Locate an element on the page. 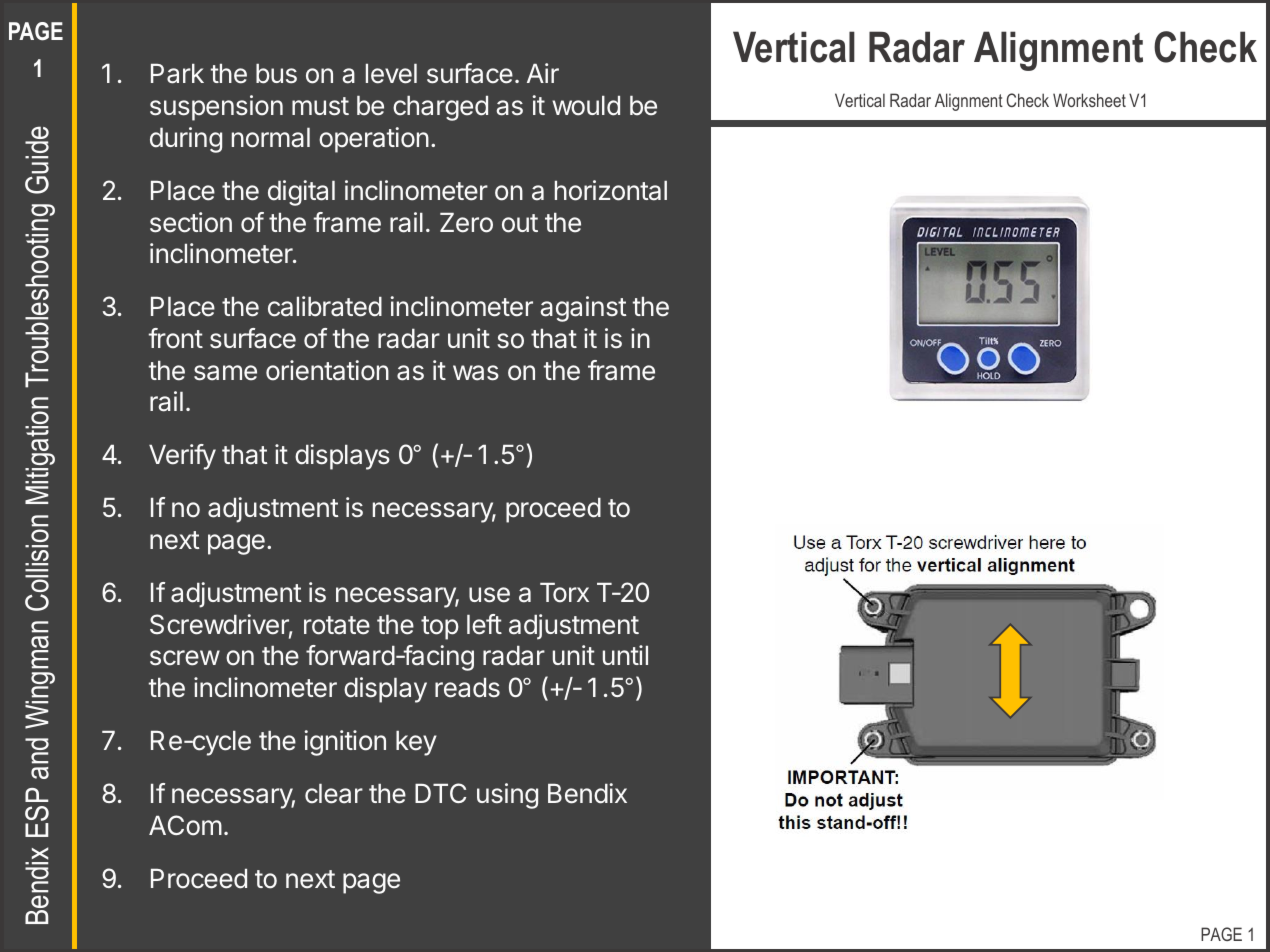 This image has width=1270, height=952. DTC is located at coordinates (440, 793).
